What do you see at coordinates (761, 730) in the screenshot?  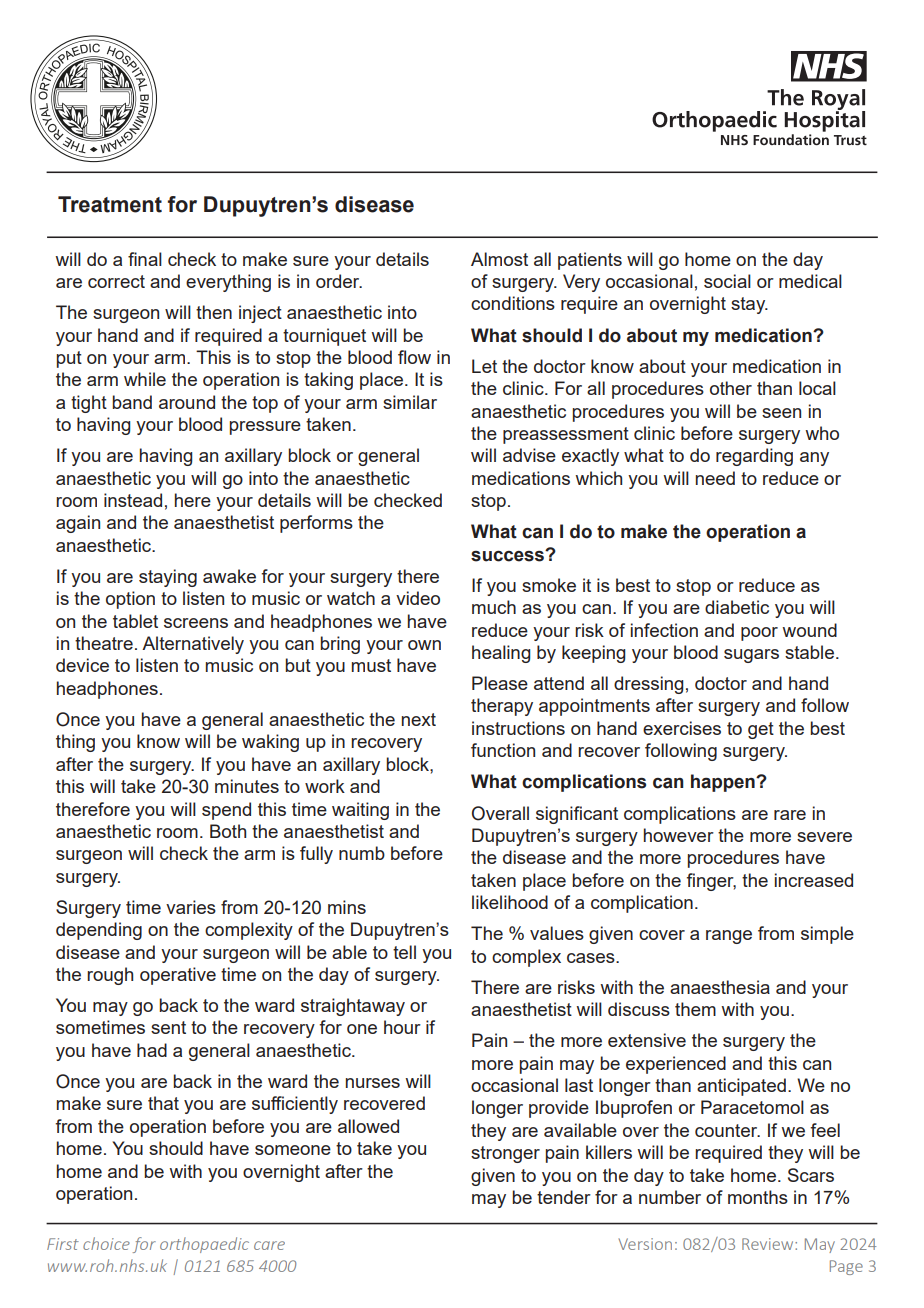 I see `get` at bounding box center [761, 730].
